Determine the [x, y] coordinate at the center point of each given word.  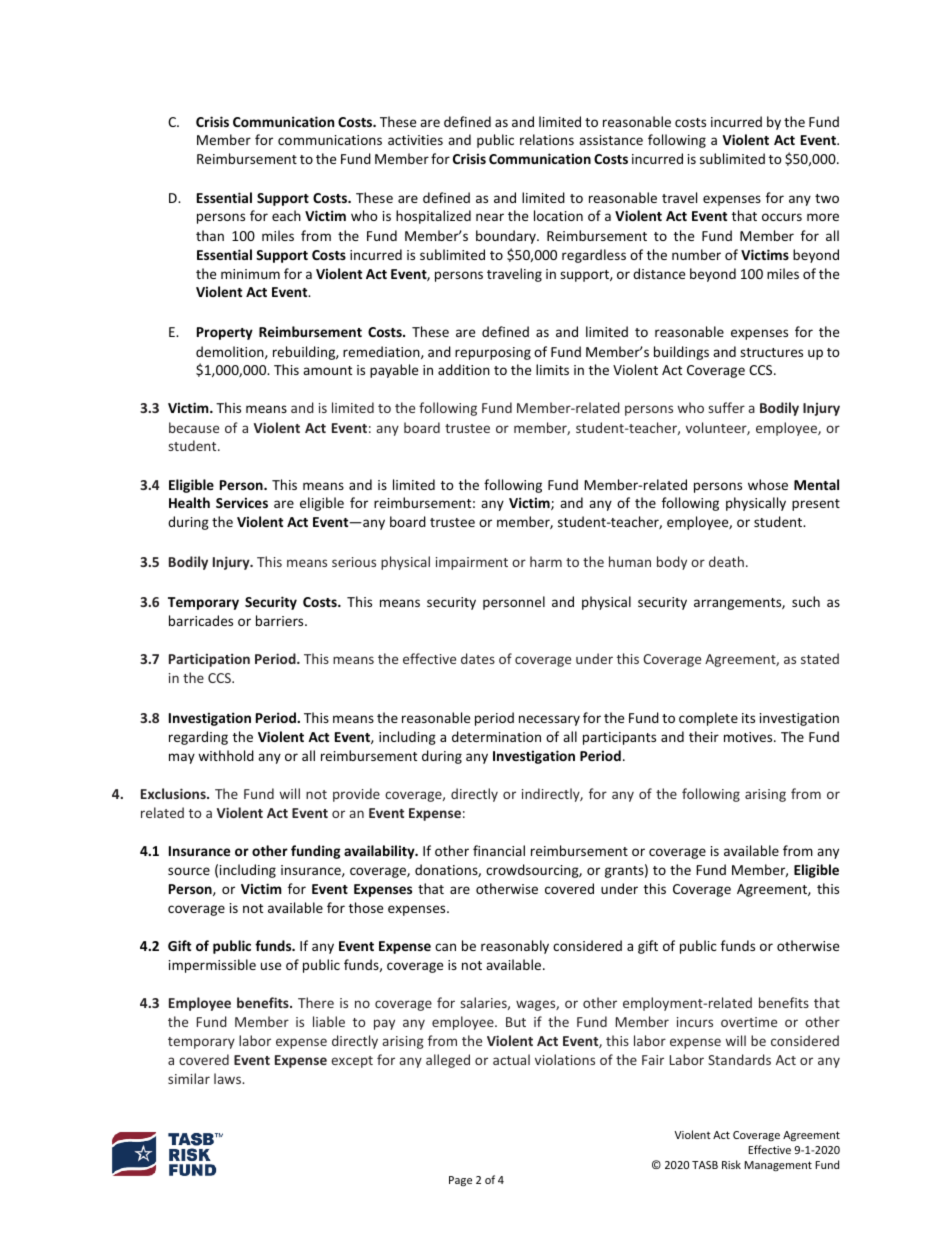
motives [749, 737]
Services [242, 502]
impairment [472, 563]
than [210, 235]
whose [768, 484]
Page [460, 1181]
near [490, 217]
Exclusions [174, 793]
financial [499, 850]
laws [228, 1078]
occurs [782, 217]
